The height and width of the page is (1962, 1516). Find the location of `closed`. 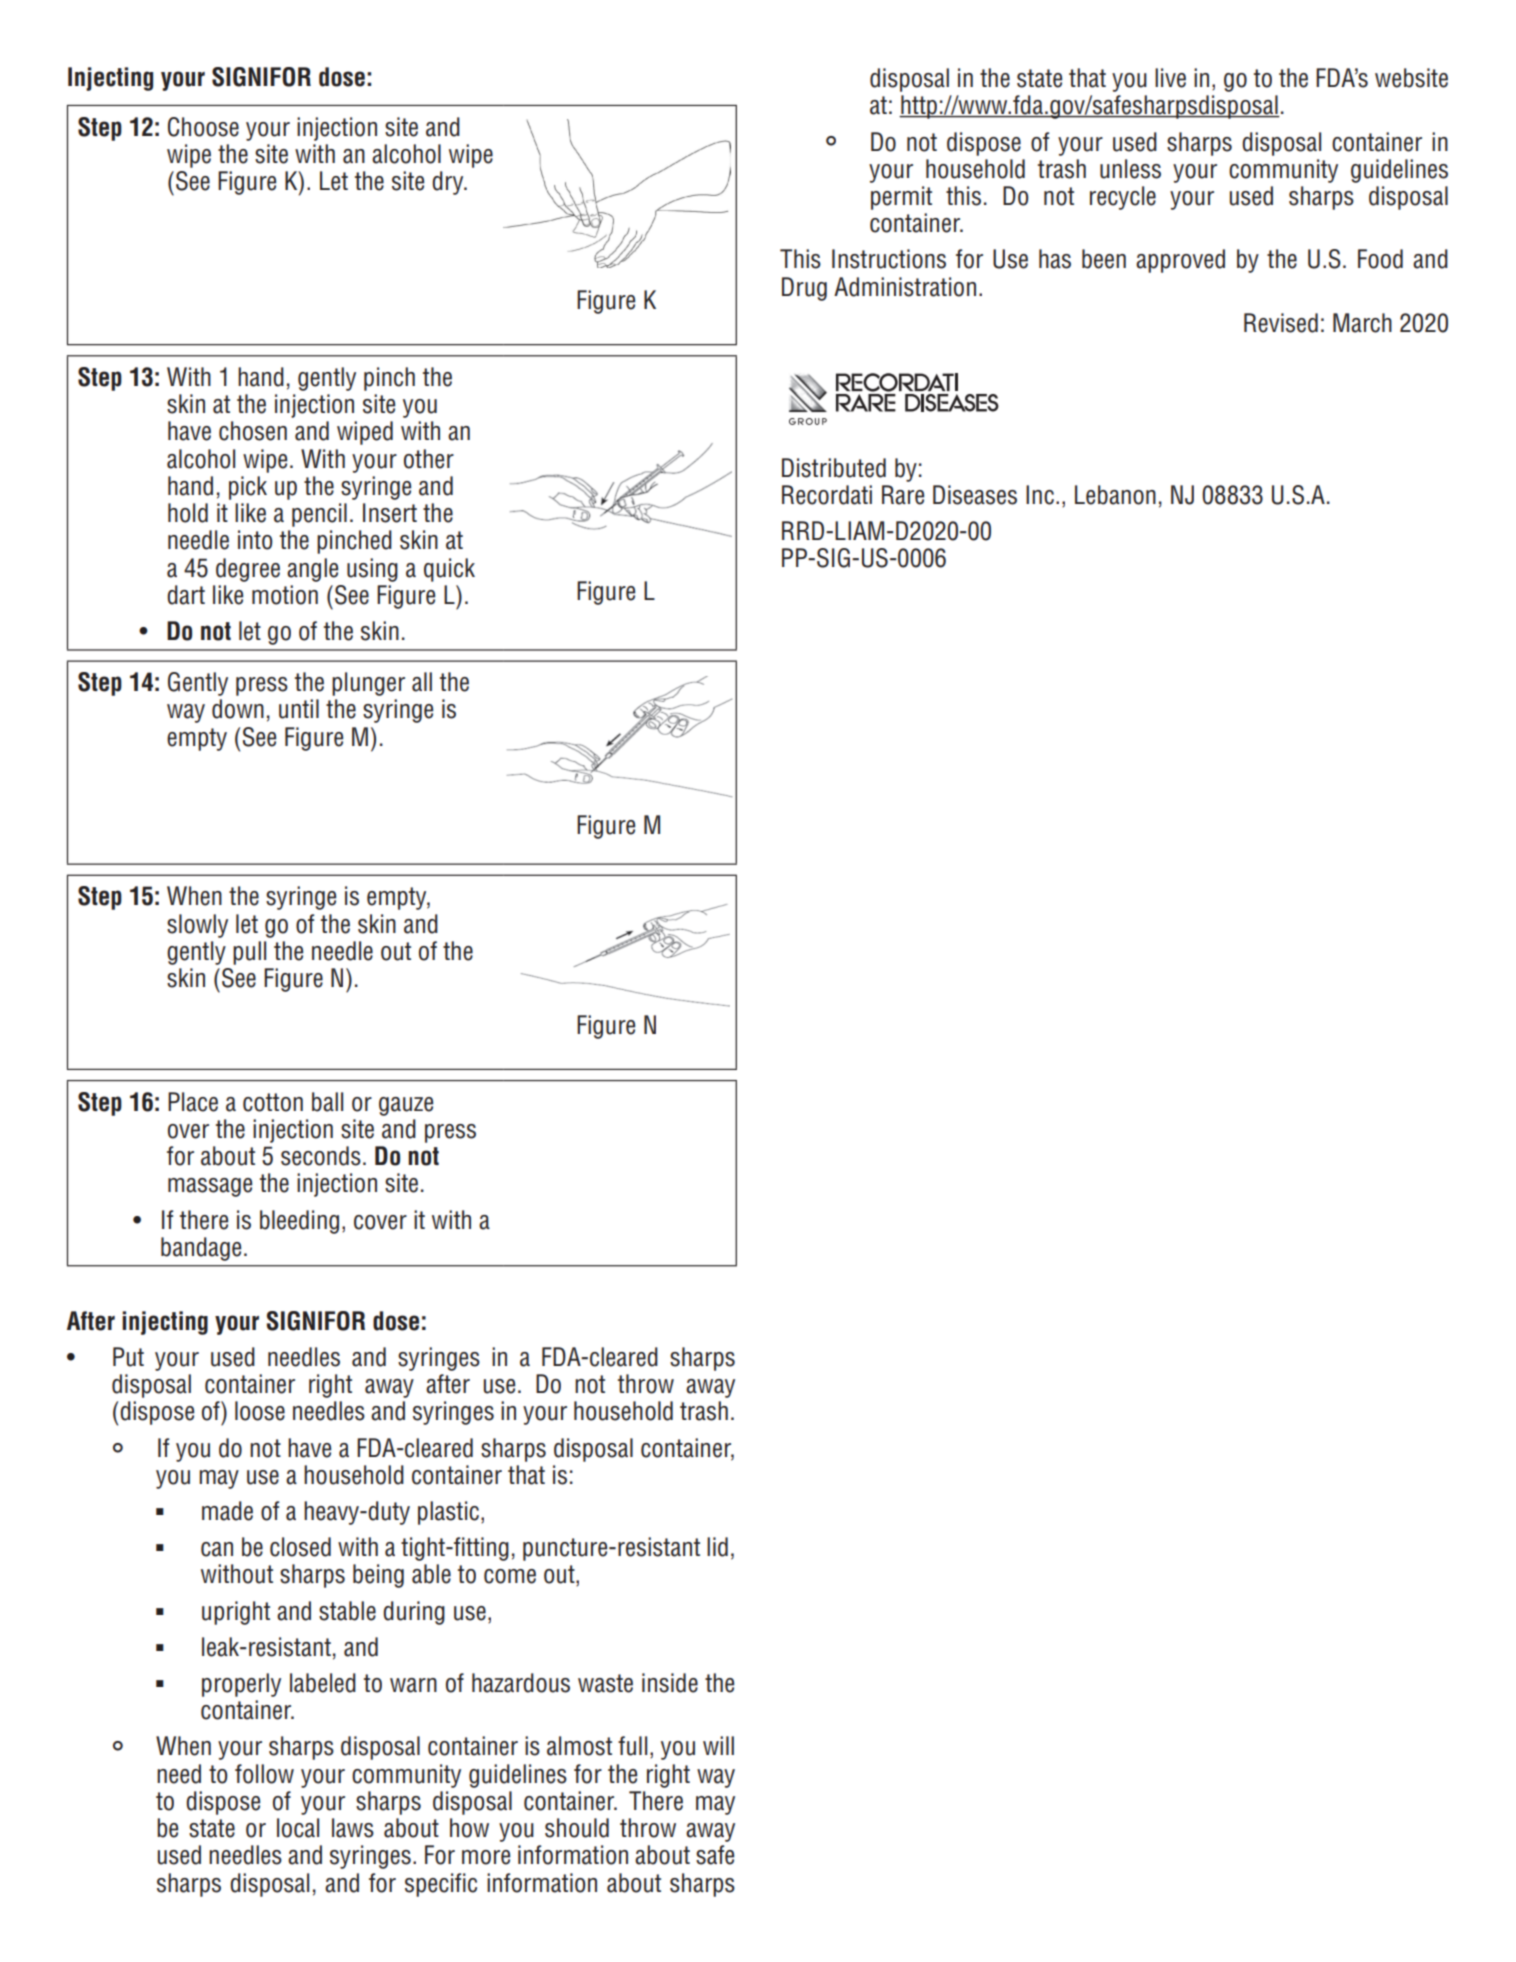

closed is located at coordinates (300, 1547).
